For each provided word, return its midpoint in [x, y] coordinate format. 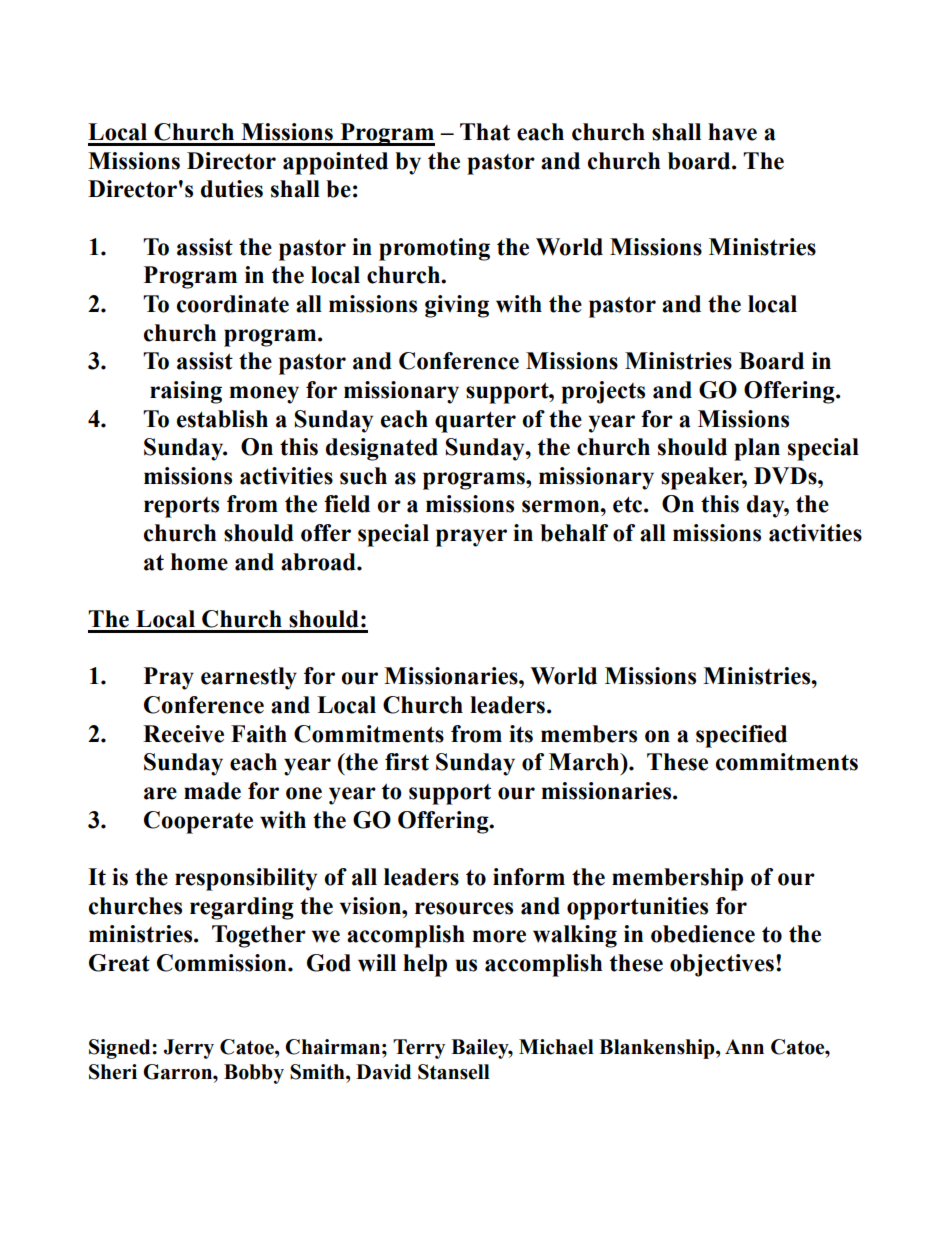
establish [222, 419]
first [407, 762]
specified [741, 736]
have [732, 132]
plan [757, 449]
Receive [183, 734]
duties [232, 189]
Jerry [189, 1049]
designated [382, 449]
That [485, 132]
